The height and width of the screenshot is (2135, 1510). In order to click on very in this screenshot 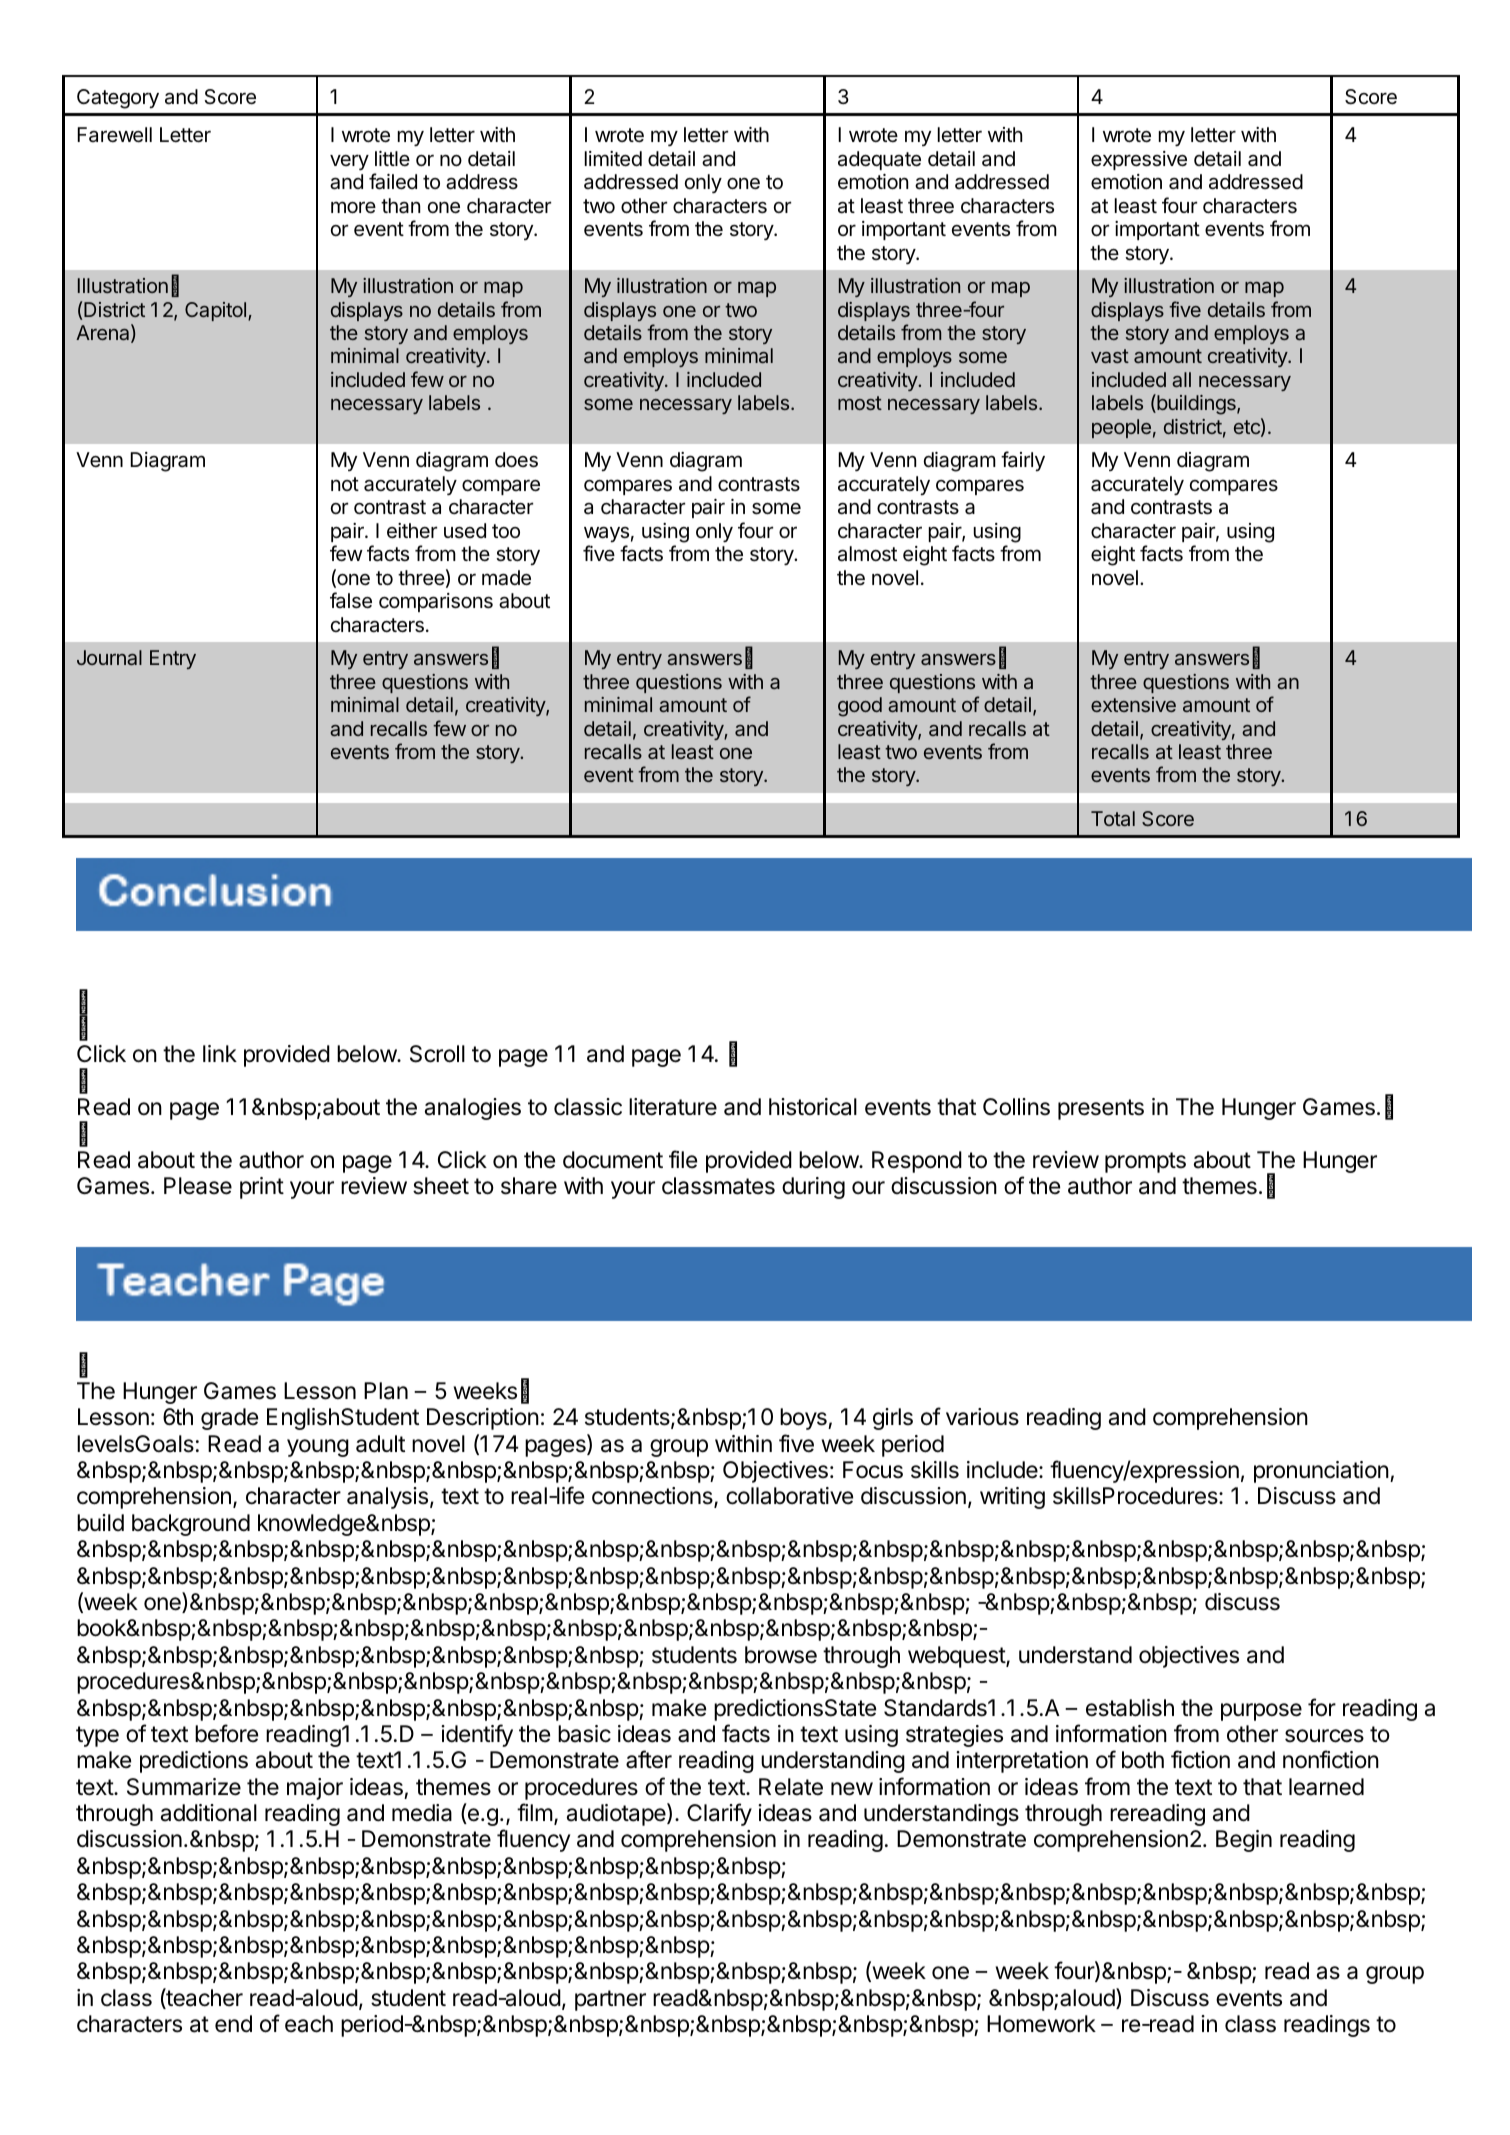, I will do `click(349, 162)`.
